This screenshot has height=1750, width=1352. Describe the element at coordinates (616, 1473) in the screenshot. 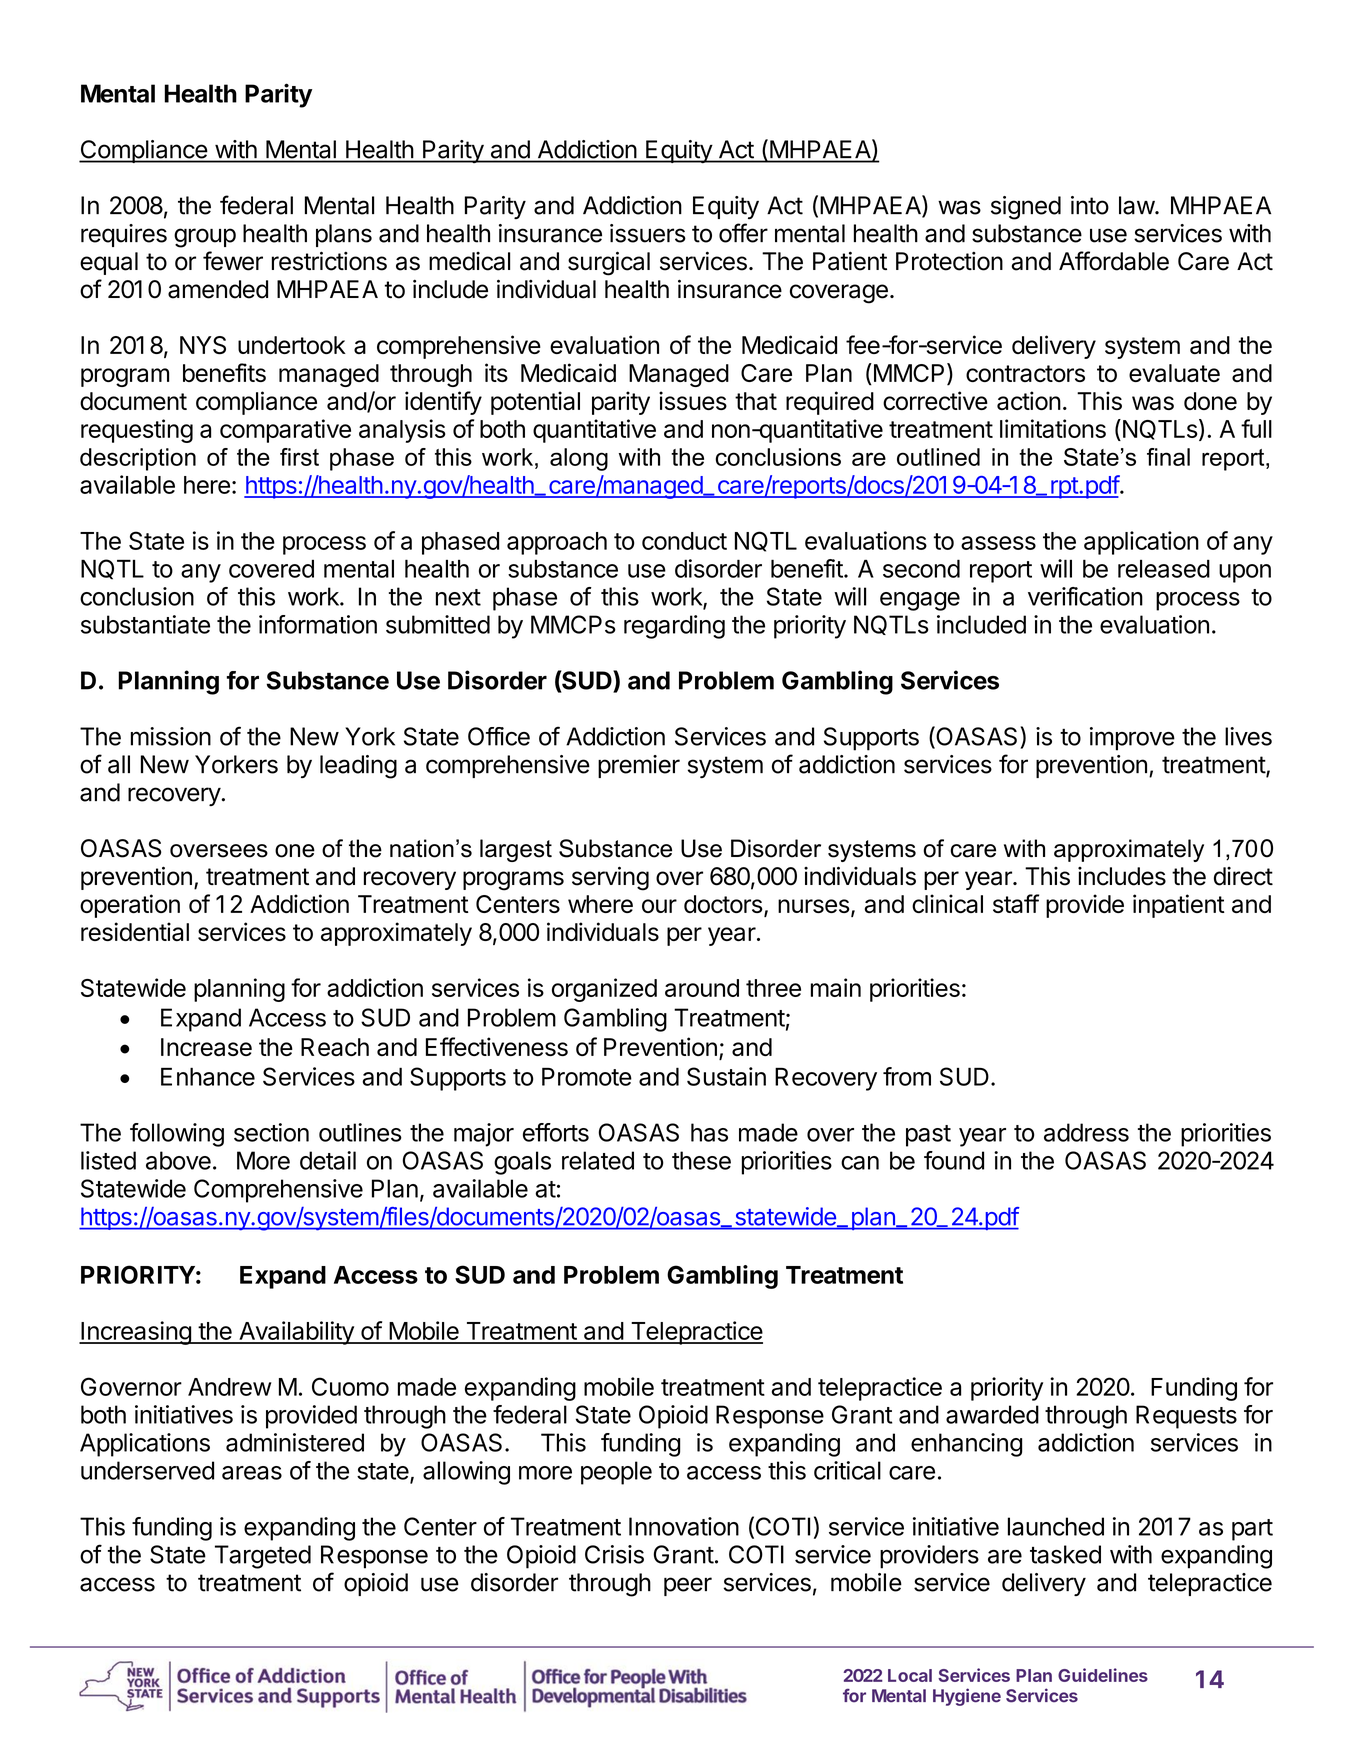

I see `people` at that location.
